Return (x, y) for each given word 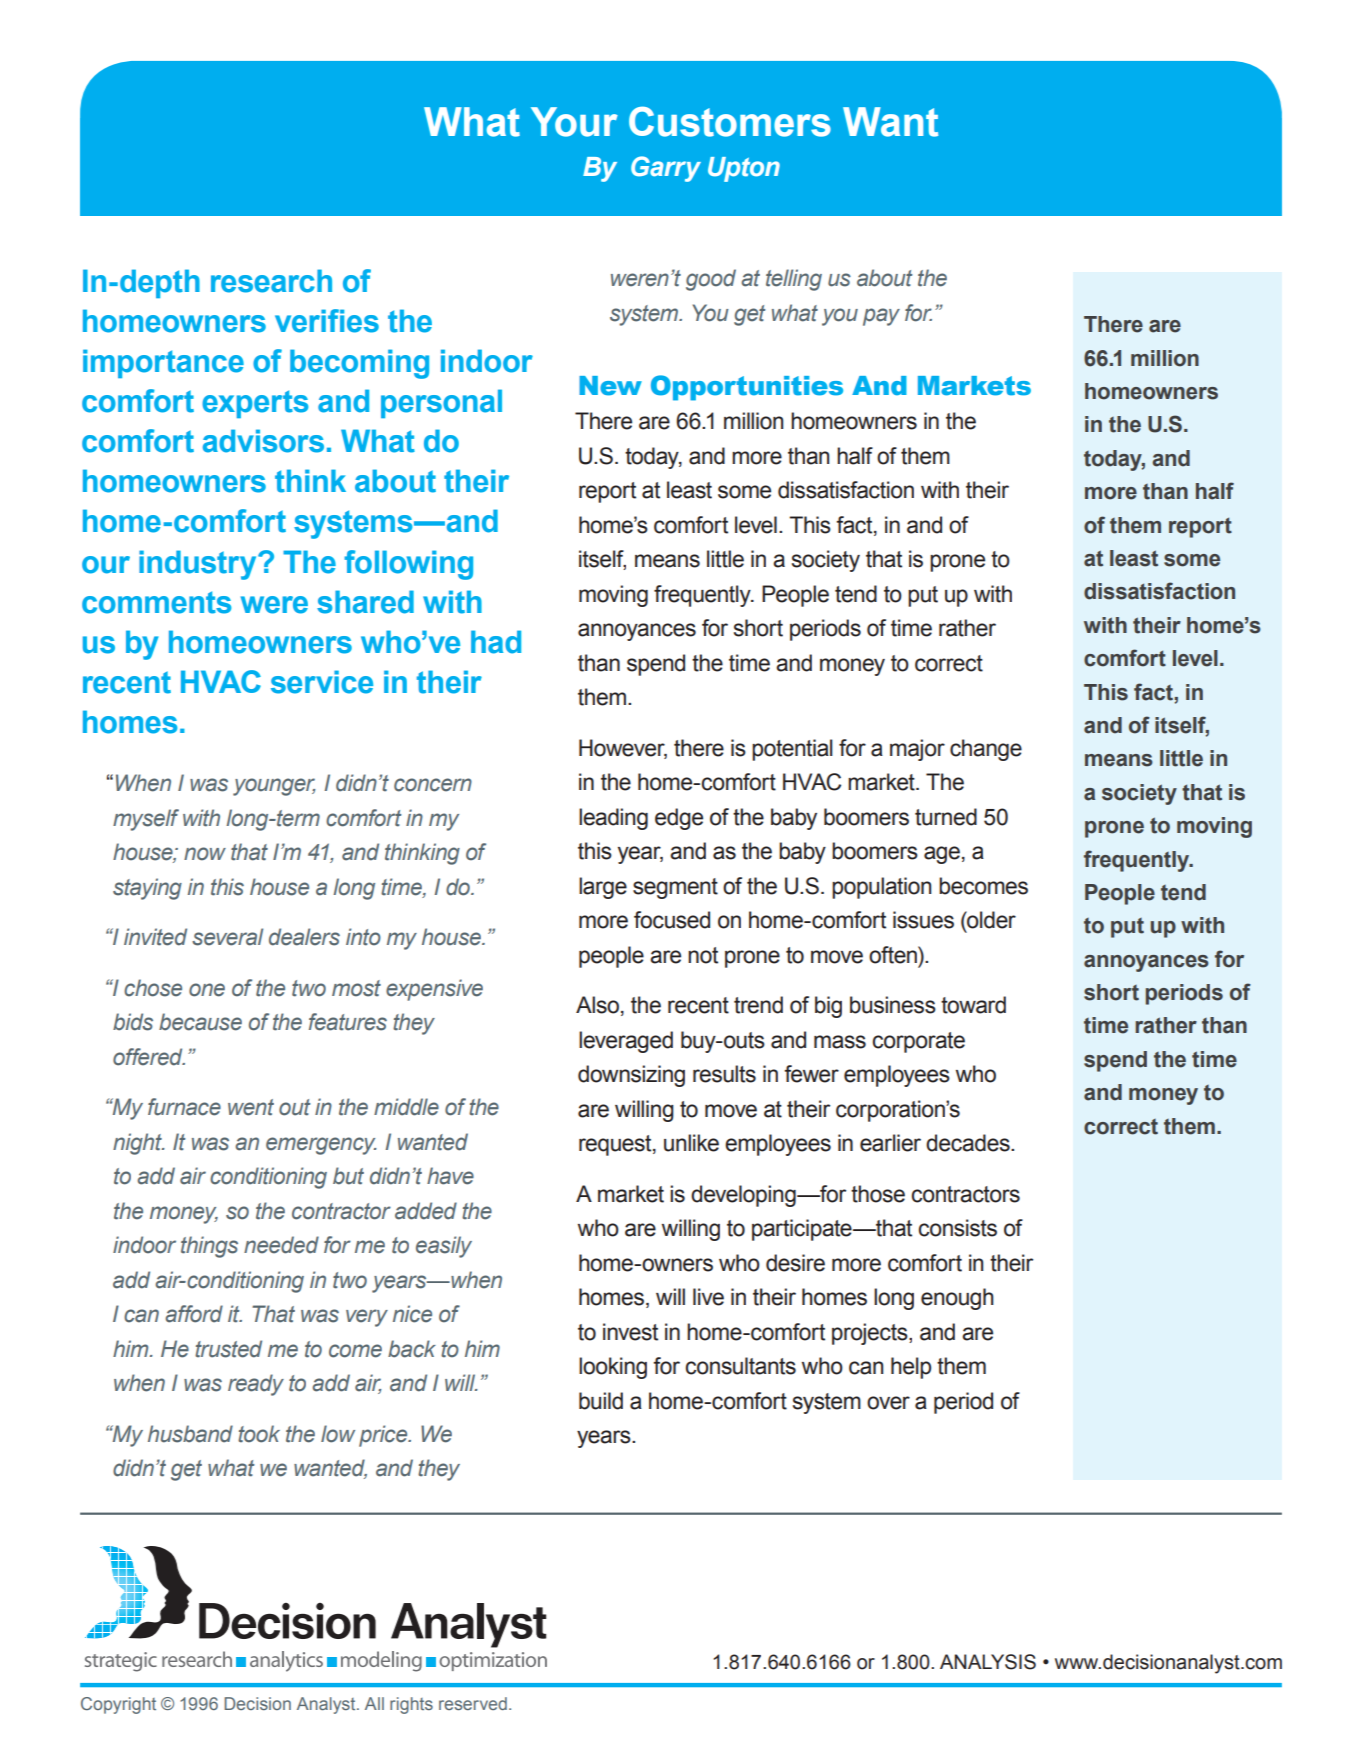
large (603, 888)
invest (630, 1332)
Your (574, 122)
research (271, 281)
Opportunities (747, 388)
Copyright (118, 1705)
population (881, 888)
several (227, 937)
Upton (744, 169)
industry (199, 565)
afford (194, 1314)
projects (871, 1334)
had (496, 642)
